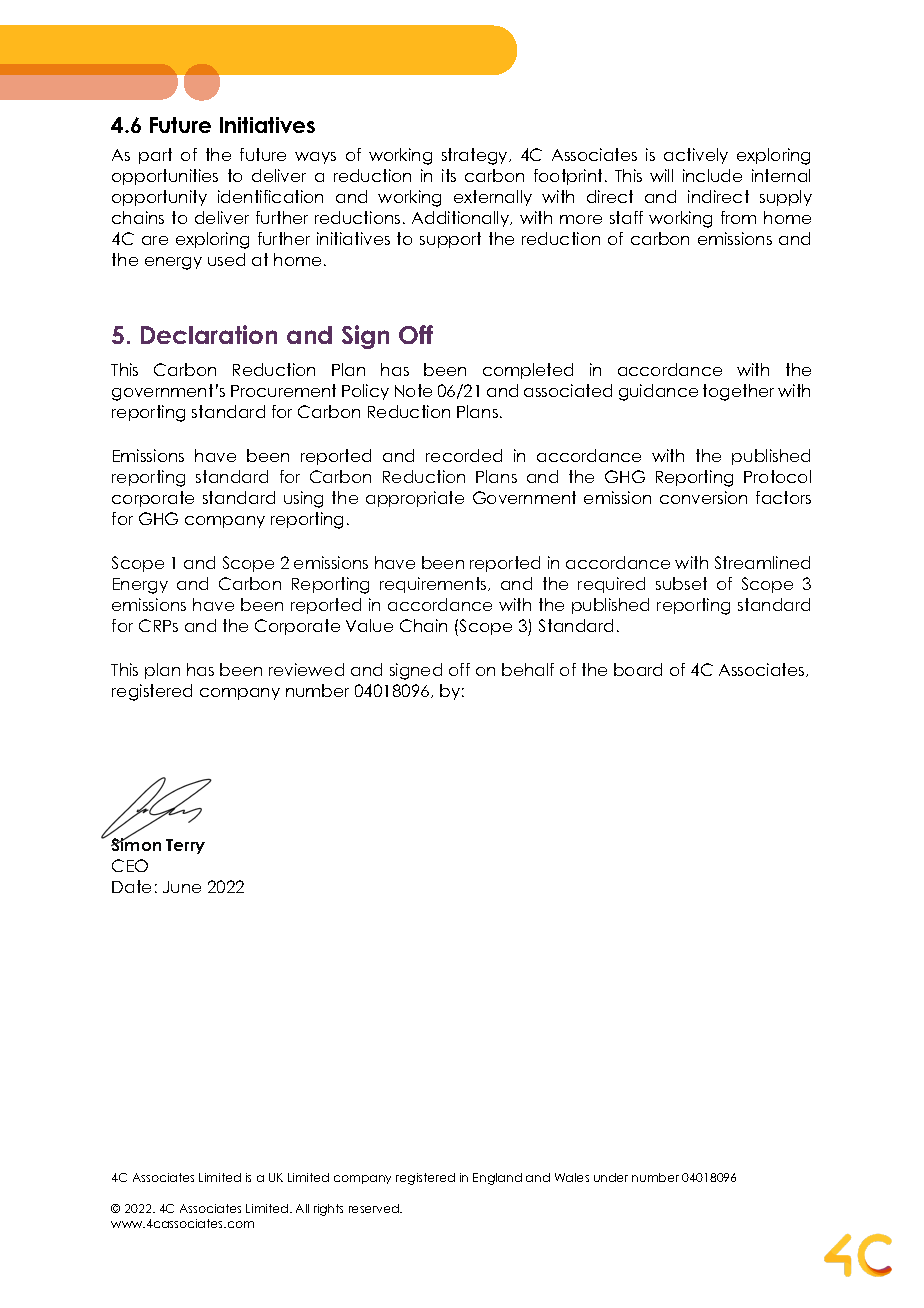 The height and width of the screenshot is (1308, 924). I want to click on board, so click(638, 669).
